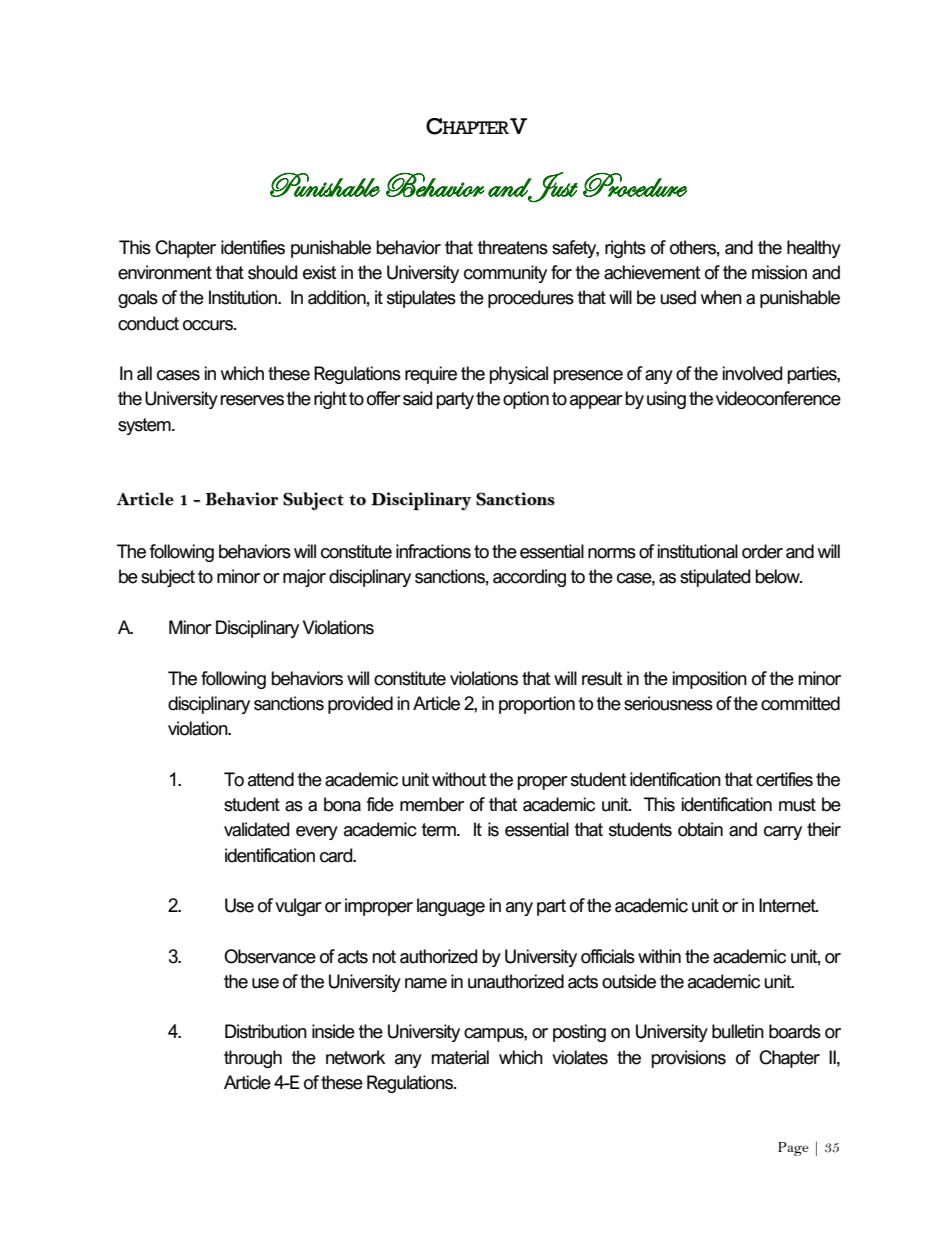 Image resolution: width=952 pixels, height=1233 pixels. What do you see at coordinates (783, 833) in the screenshot?
I see `carry` at bounding box center [783, 833].
